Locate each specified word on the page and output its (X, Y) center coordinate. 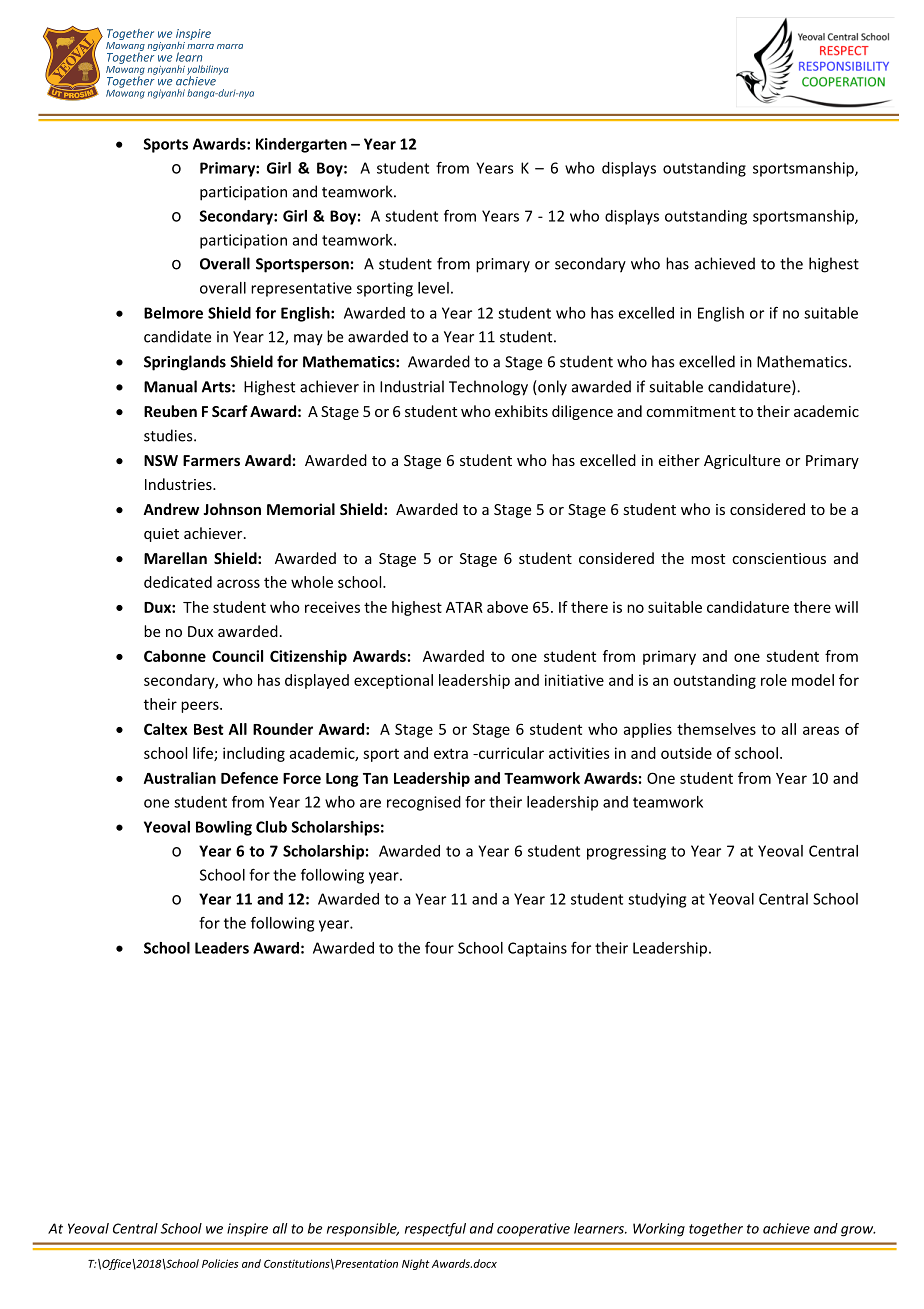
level (433, 288)
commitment (691, 411)
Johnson (232, 509)
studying (657, 900)
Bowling (224, 828)
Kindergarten (301, 145)
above (507, 607)
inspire (247, 1229)
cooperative (533, 1230)
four (439, 948)
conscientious (779, 558)
